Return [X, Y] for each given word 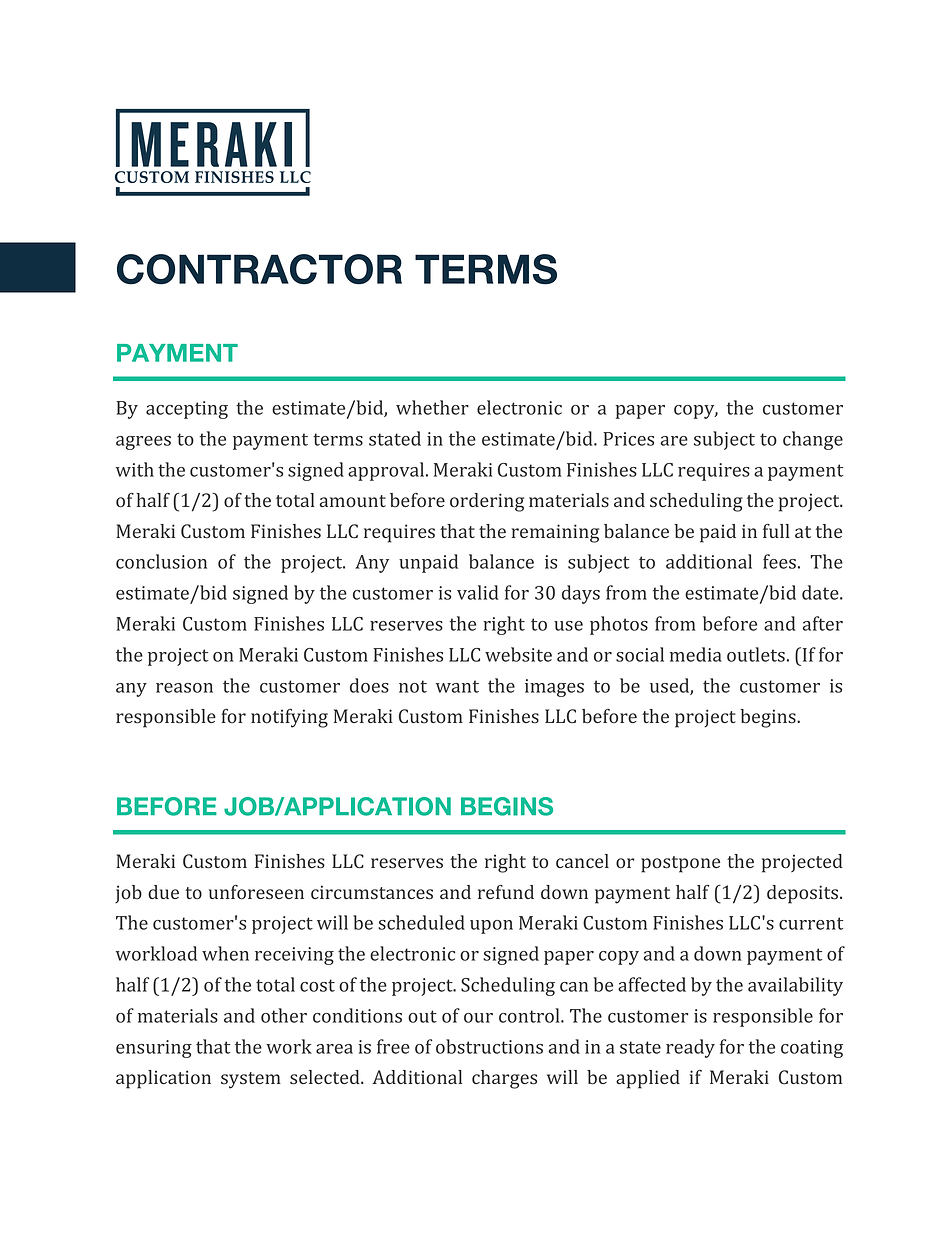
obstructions [489, 1046]
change [813, 440]
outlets [756, 654]
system [251, 1080]
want [457, 686]
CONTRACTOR [259, 269]
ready [690, 1048]
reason [184, 688]
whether [432, 407]
